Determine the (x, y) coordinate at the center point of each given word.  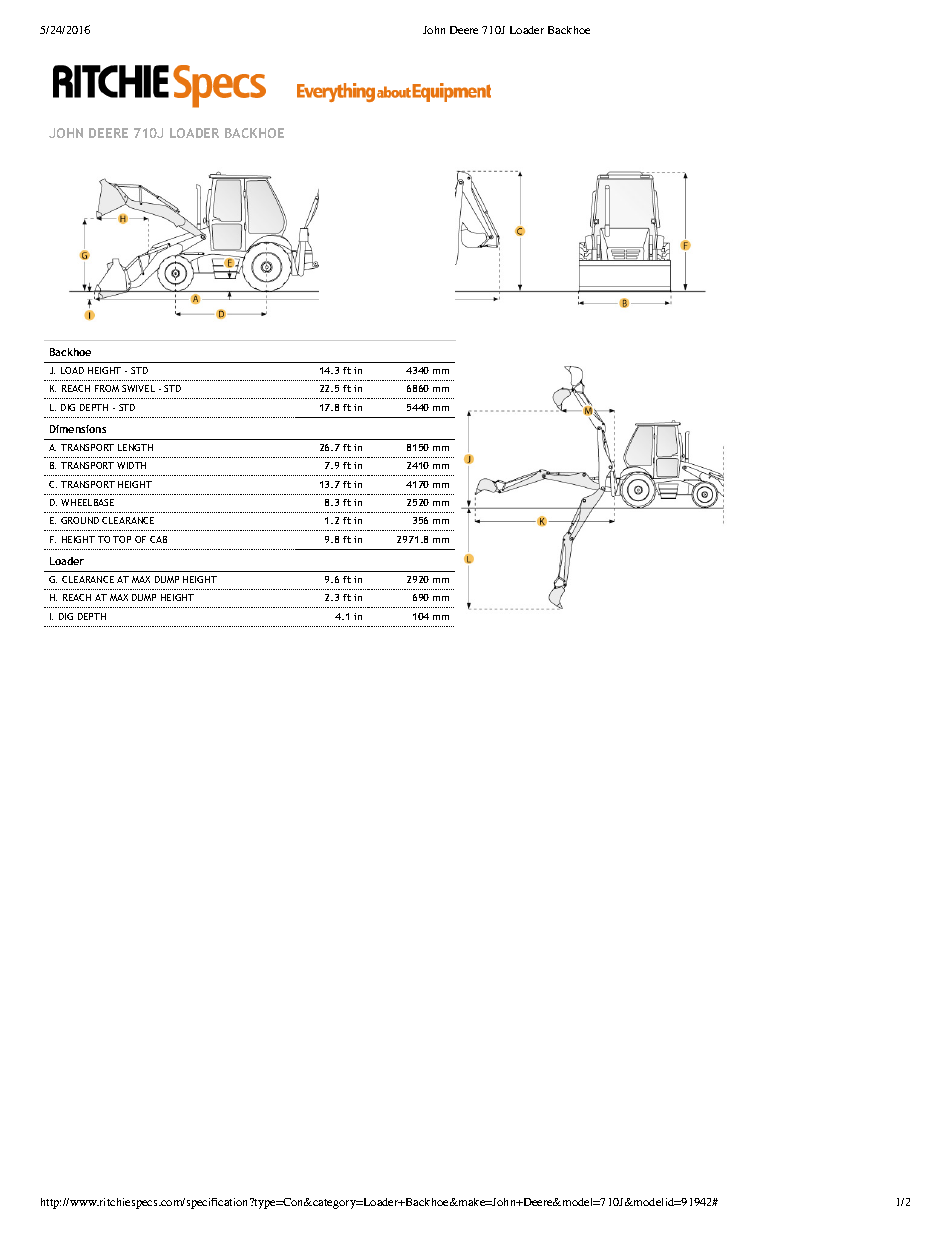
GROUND (80, 520)
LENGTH (135, 447)
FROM (107, 388)
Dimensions (78, 429)
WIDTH (131, 465)
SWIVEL (138, 388)
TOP (122, 539)
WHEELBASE (87, 502)
